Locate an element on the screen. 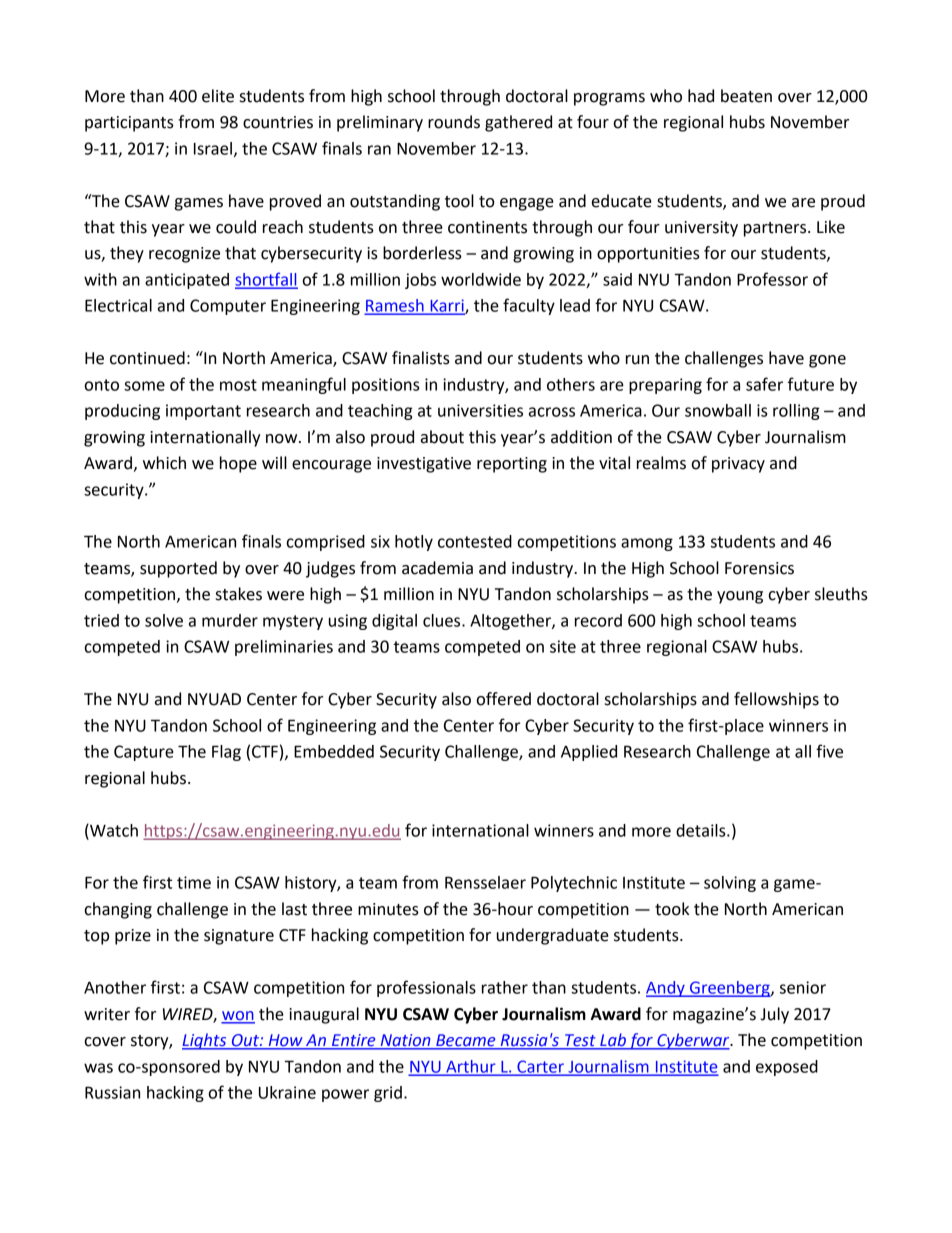 This screenshot has height=1233, width=952. minutes is located at coordinates (388, 909).
